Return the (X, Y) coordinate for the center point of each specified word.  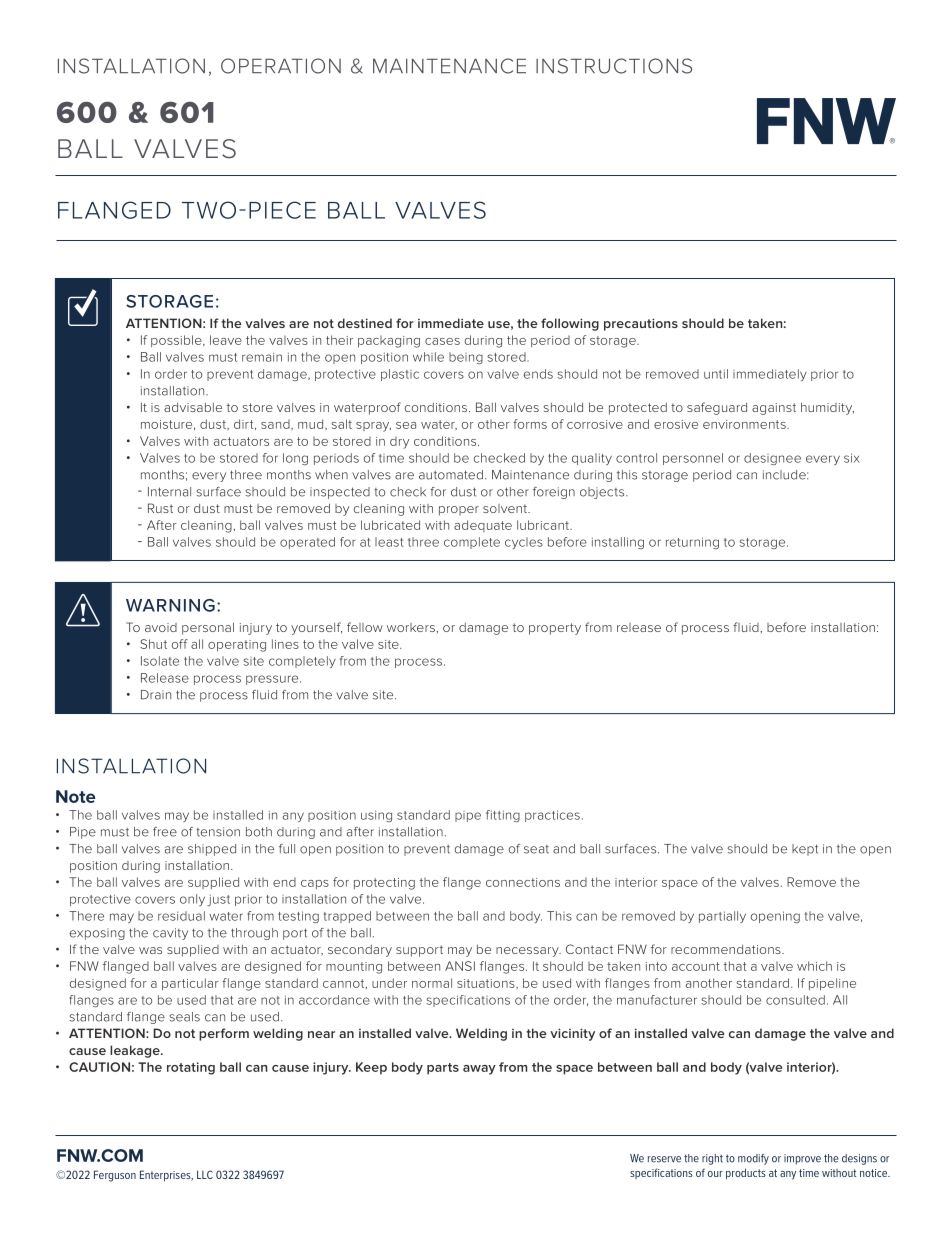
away (479, 1070)
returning (692, 543)
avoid (161, 627)
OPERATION (281, 66)
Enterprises (166, 1176)
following (570, 324)
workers (412, 627)
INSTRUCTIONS (614, 66)
